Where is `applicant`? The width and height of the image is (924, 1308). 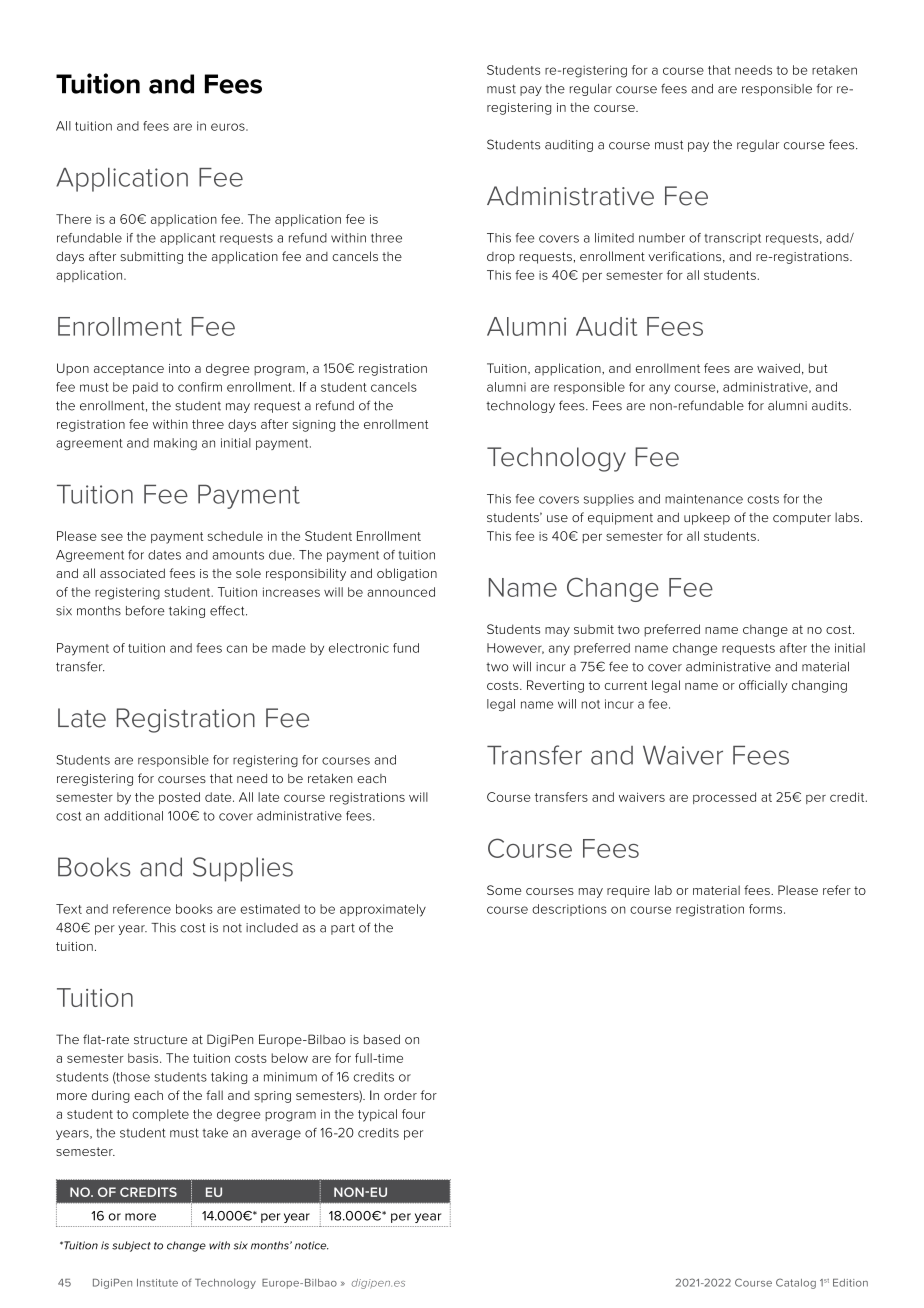
applicant is located at coordinates (188, 239).
